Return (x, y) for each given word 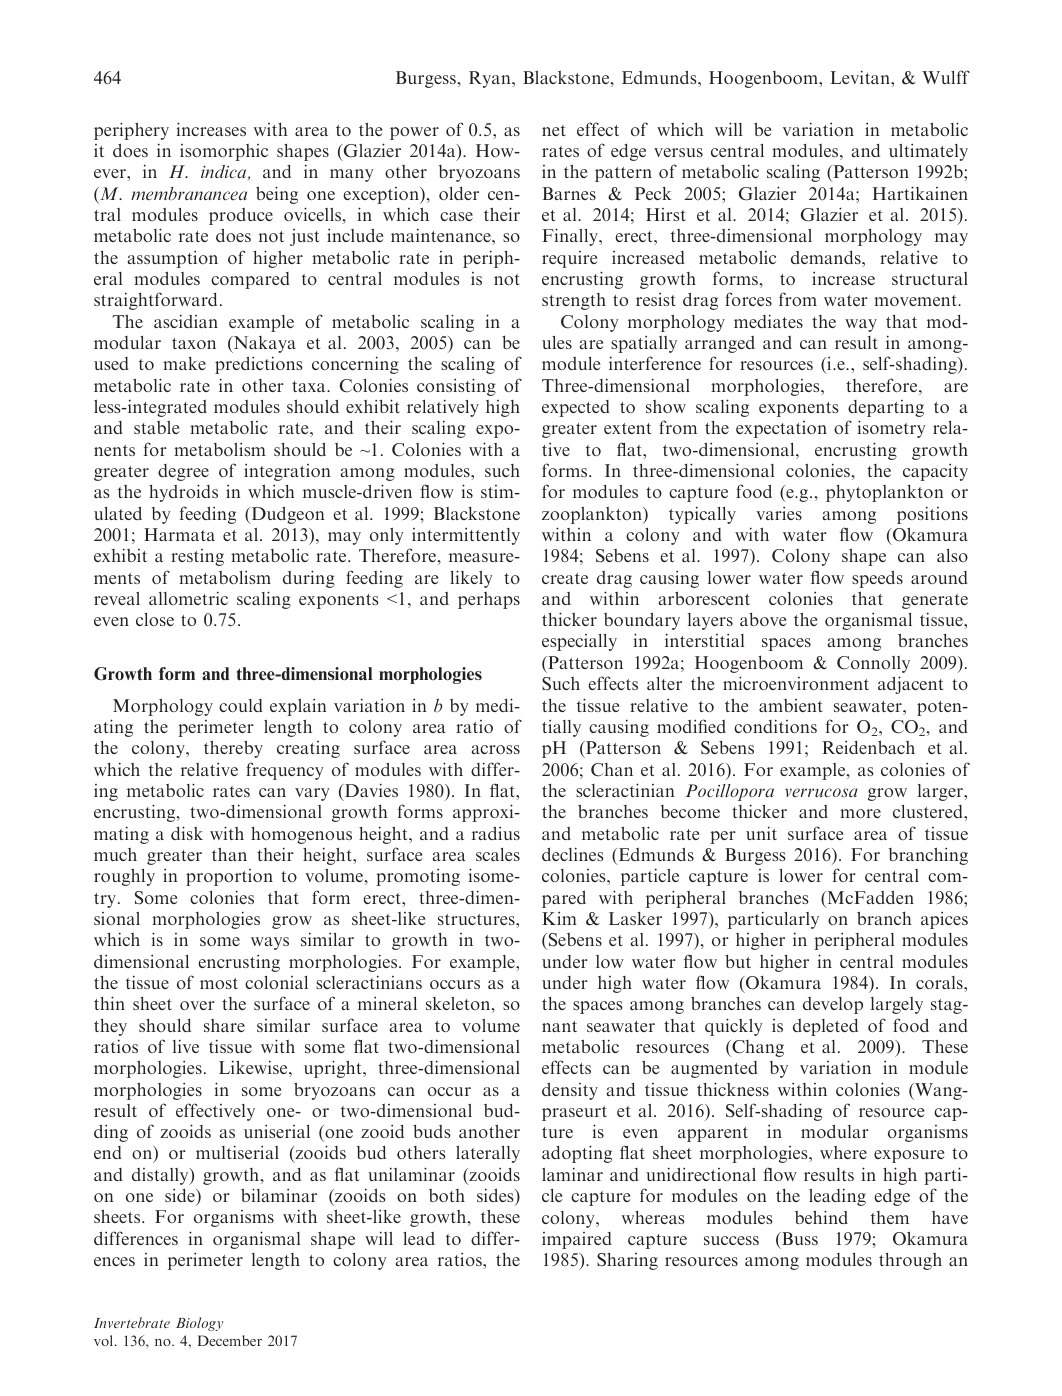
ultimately (928, 152)
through (910, 1261)
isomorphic (224, 152)
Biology (199, 1324)
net (554, 130)
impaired (577, 1240)
